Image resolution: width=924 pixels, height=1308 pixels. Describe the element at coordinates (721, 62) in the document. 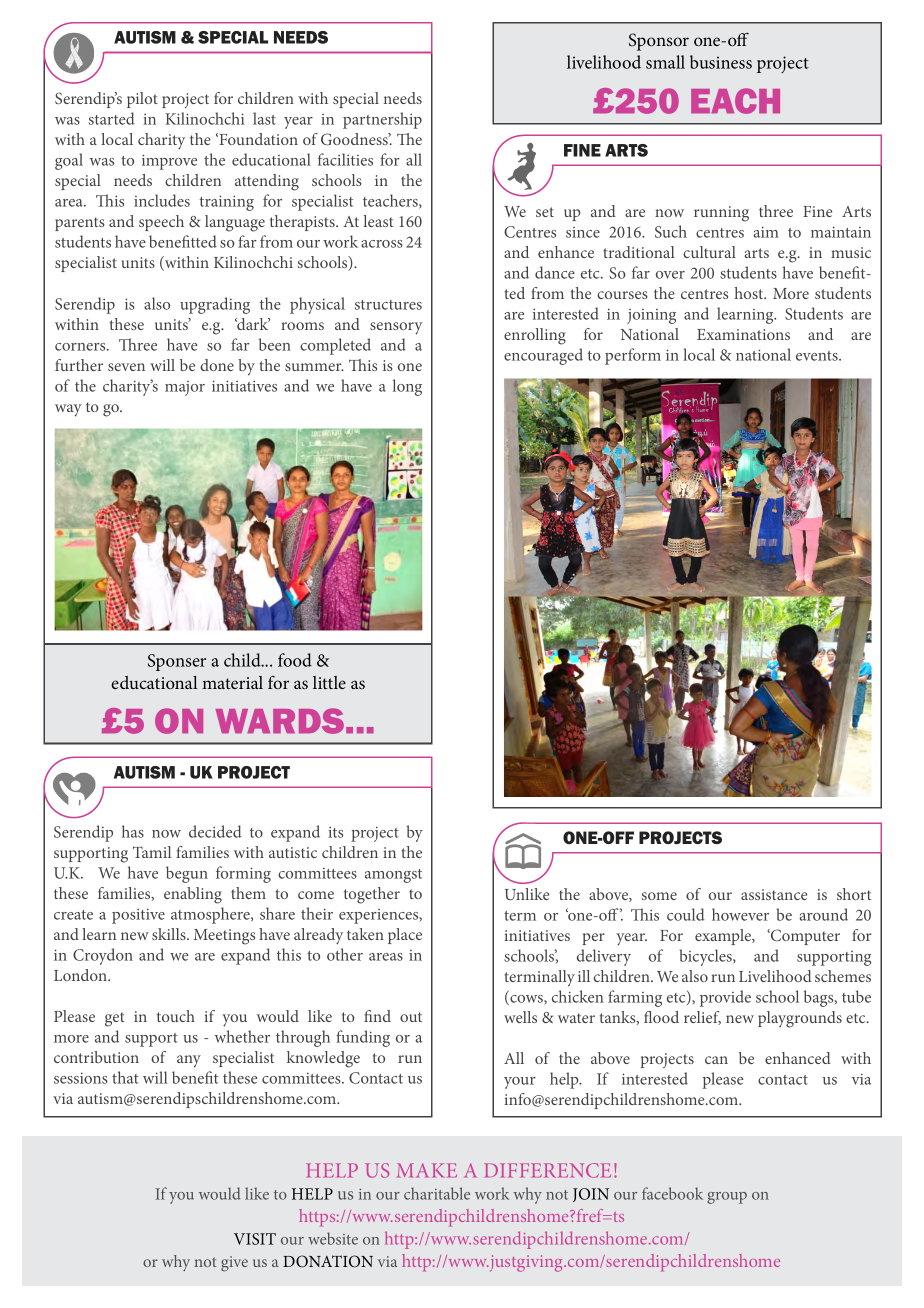

I see `business` at that location.
